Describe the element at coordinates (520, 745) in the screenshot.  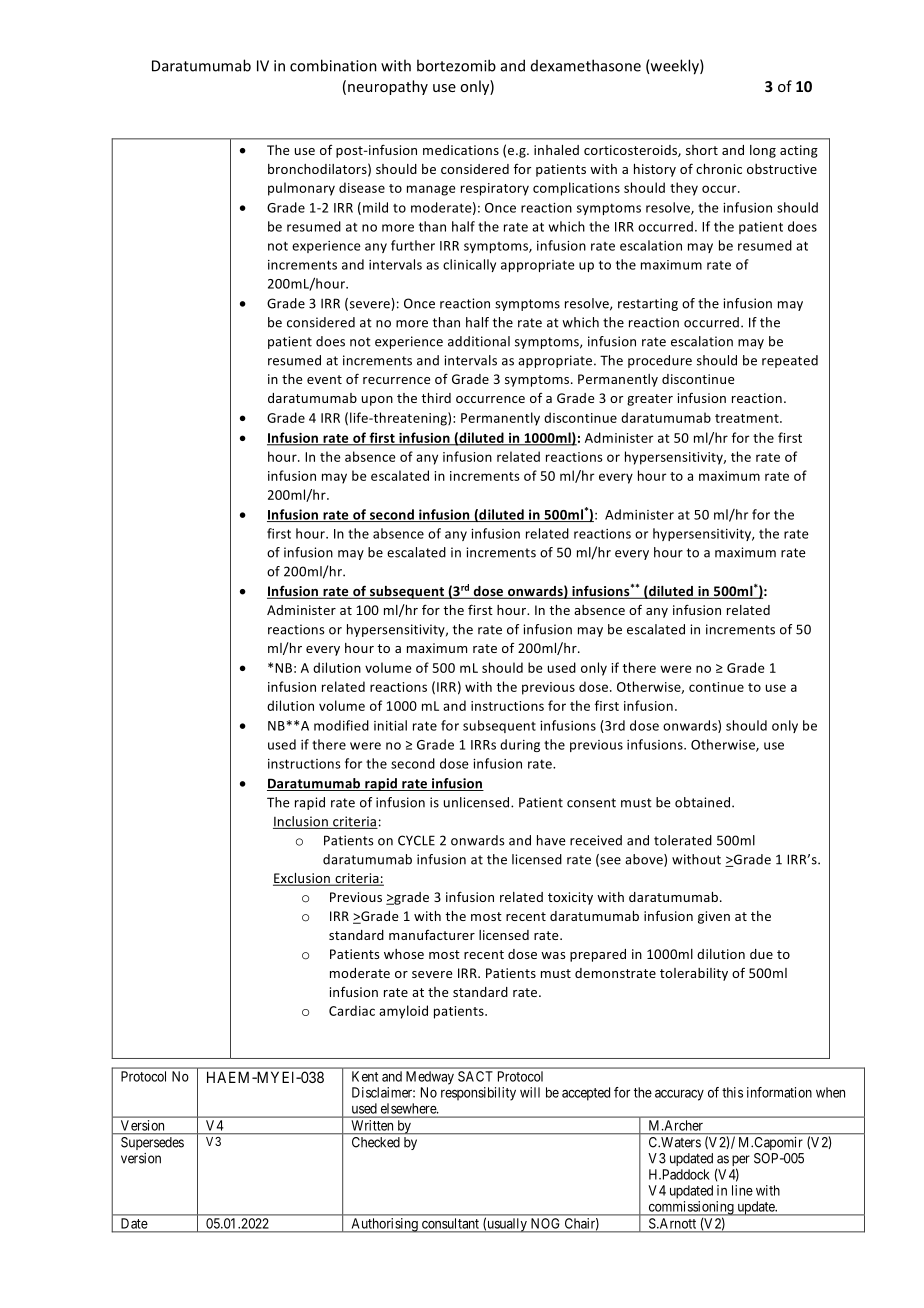
I see `during` at that location.
